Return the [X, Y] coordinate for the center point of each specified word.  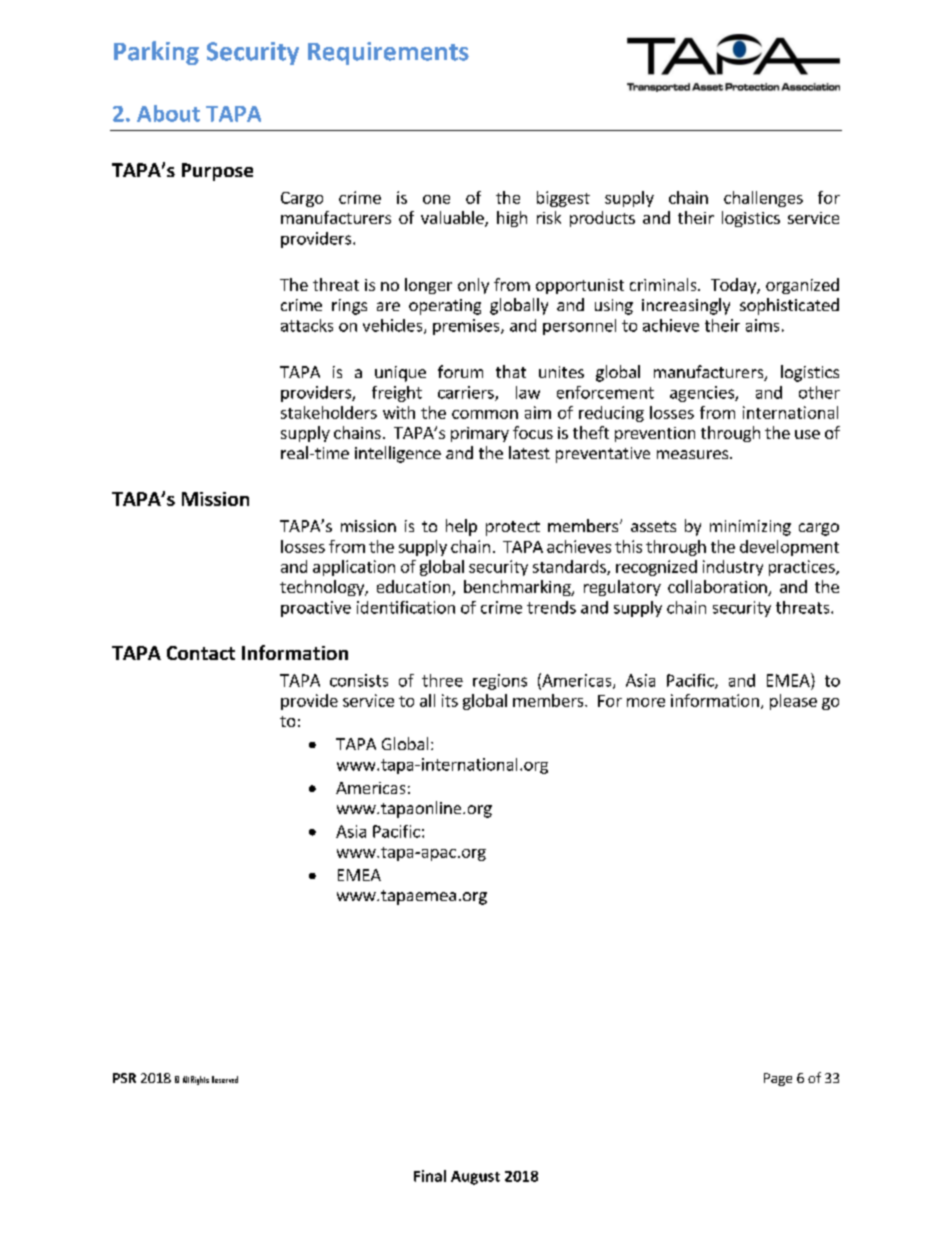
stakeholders [329, 412]
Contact [201, 653]
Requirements [388, 53]
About [168, 113]
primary [480, 434]
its [450, 700]
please [793, 702]
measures [694, 454]
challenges [763, 199]
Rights [200, 1080]
